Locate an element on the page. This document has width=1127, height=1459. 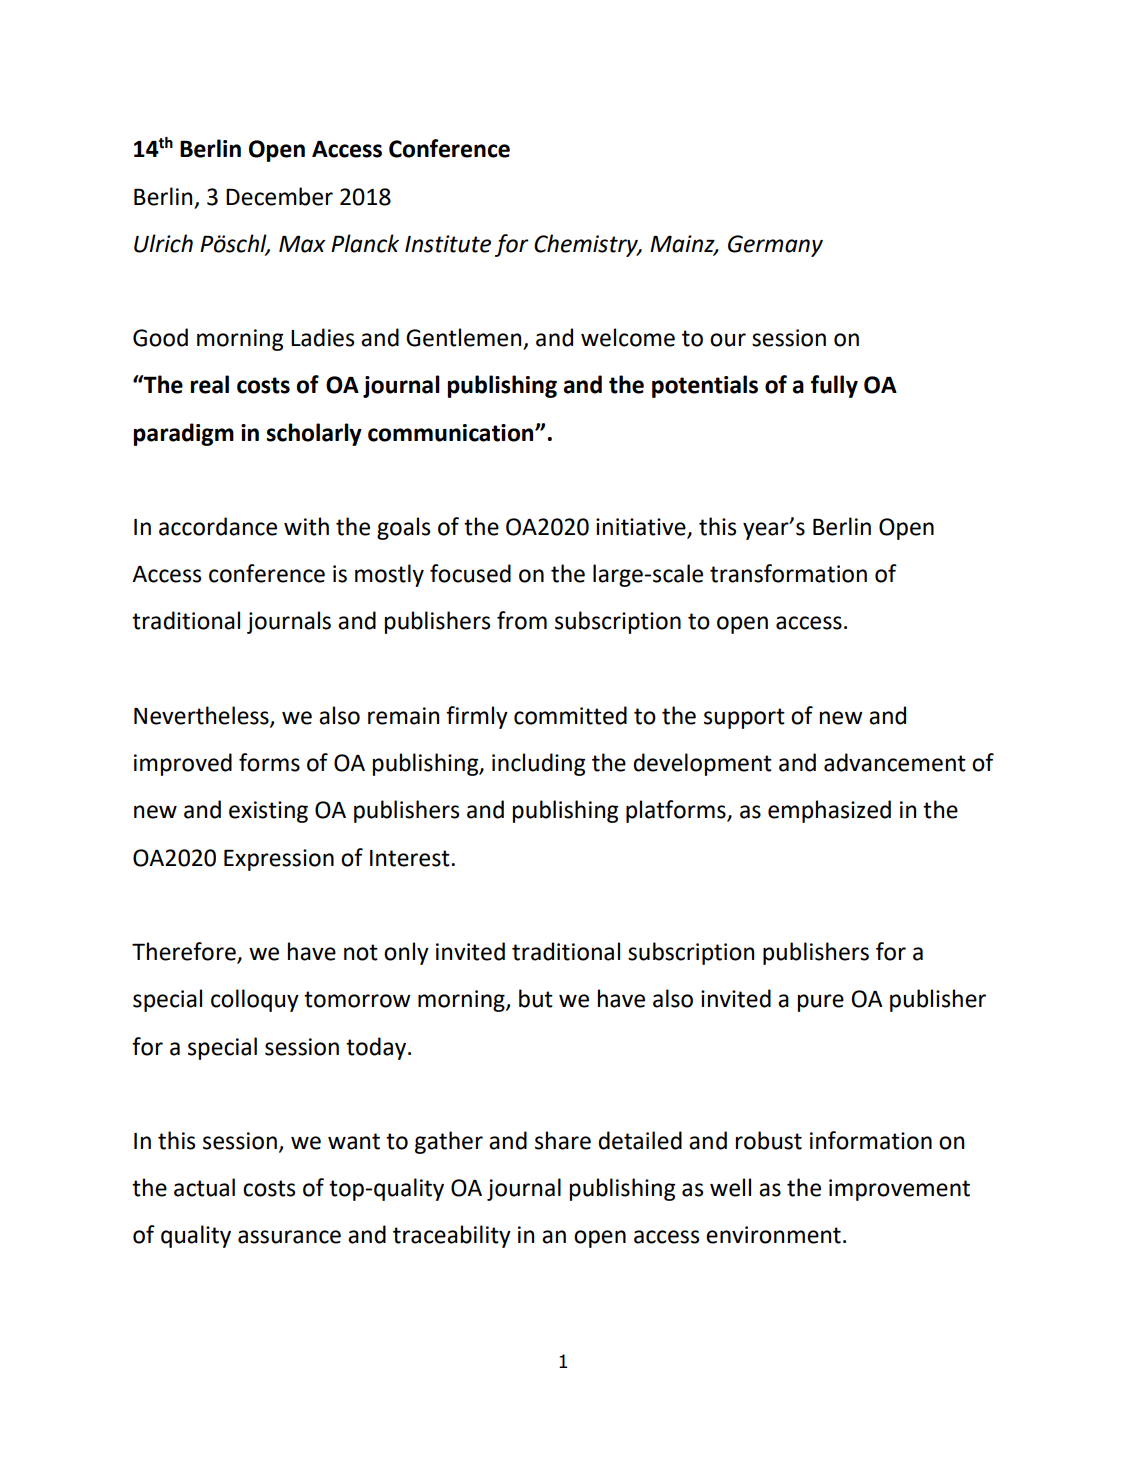
December is located at coordinates (279, 196).
